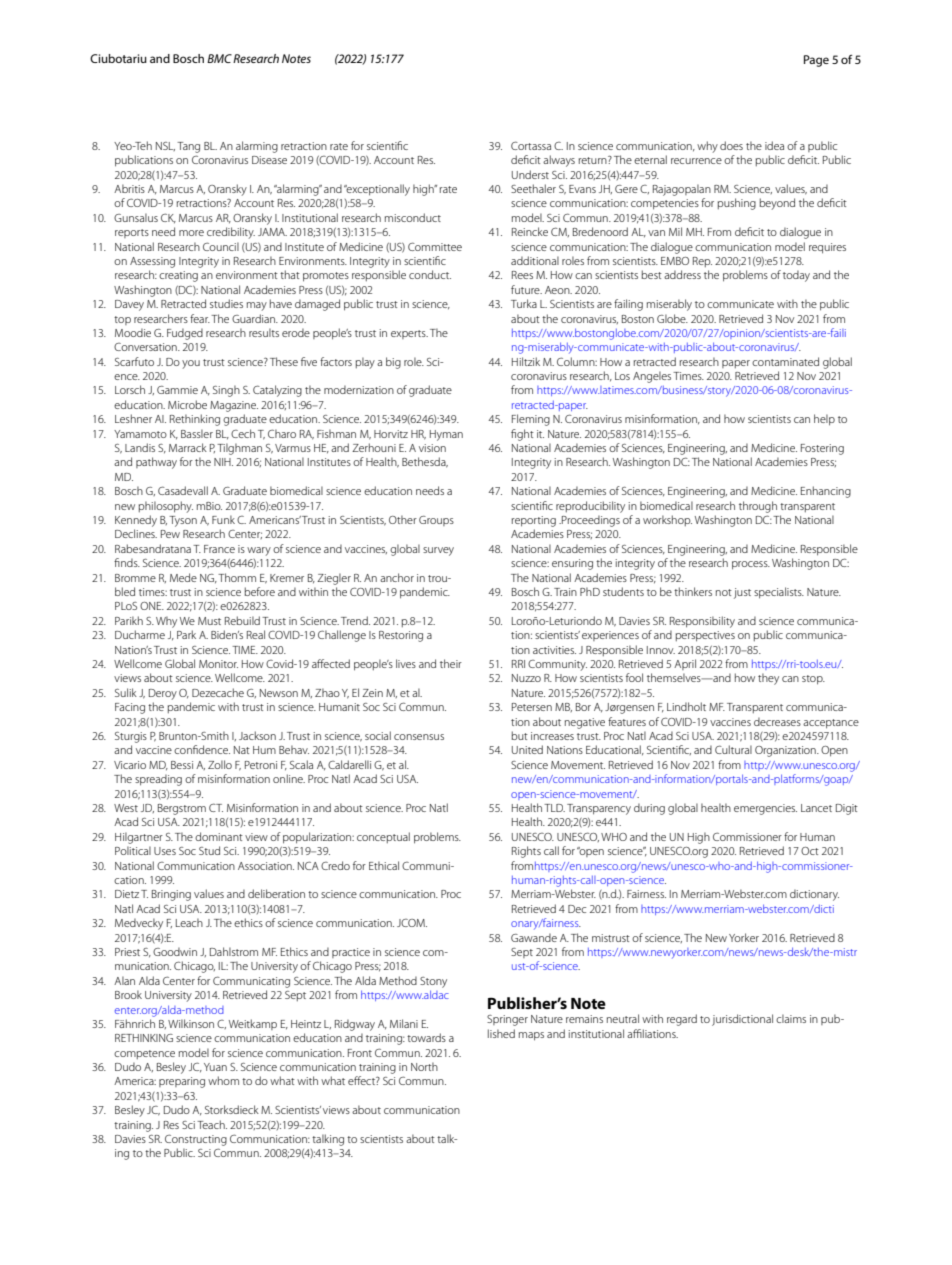 The image size is (952, 1265). I want to click on survey, so click(438, 551).
